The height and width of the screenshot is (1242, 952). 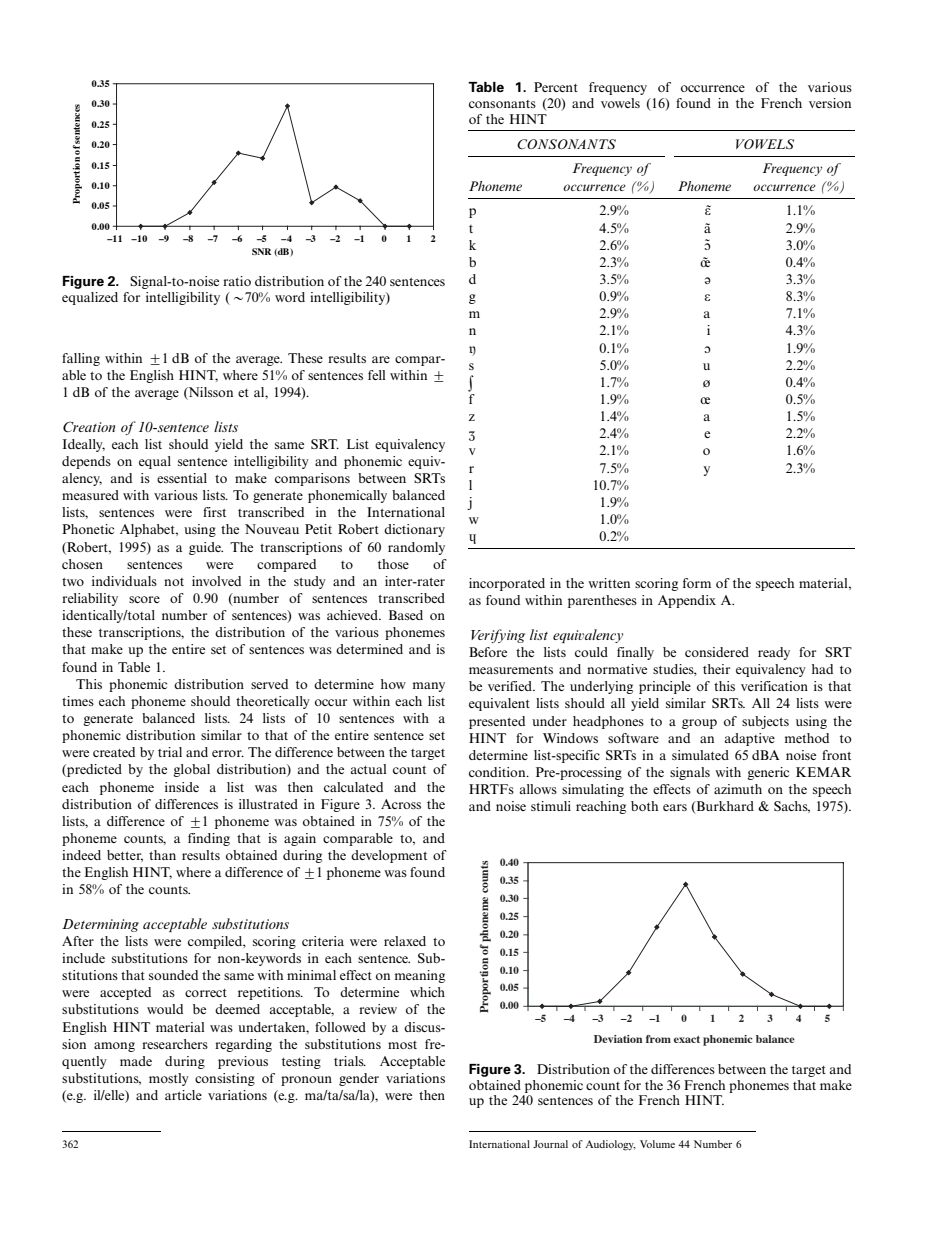 I want to click on development, so click(x=389, y=856).
